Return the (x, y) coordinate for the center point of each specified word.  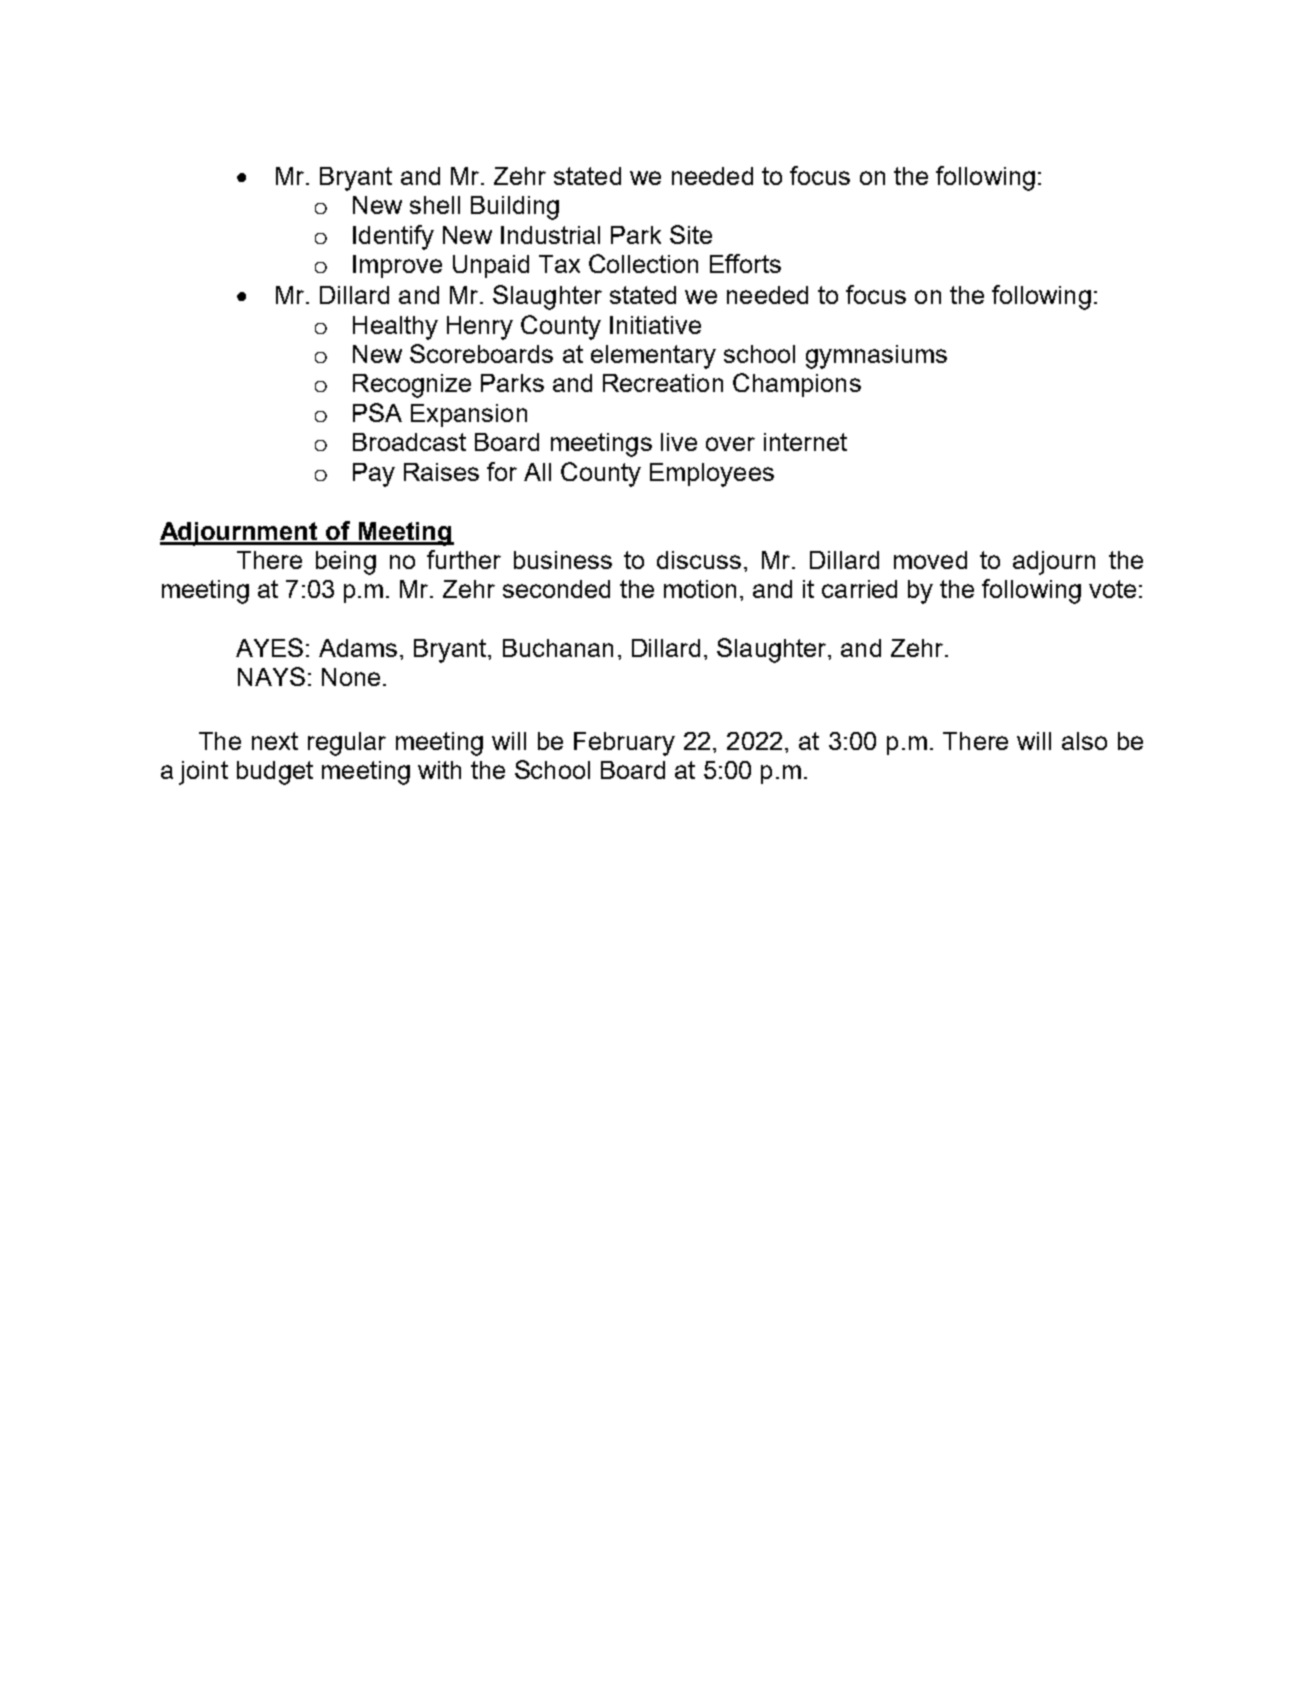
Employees (712, 475)
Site (691, 234)
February (624, 744)
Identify (393, 237)
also (1084, 741)
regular (347, 744)
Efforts (745, 263)
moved (930, 560)
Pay (374, 475)
